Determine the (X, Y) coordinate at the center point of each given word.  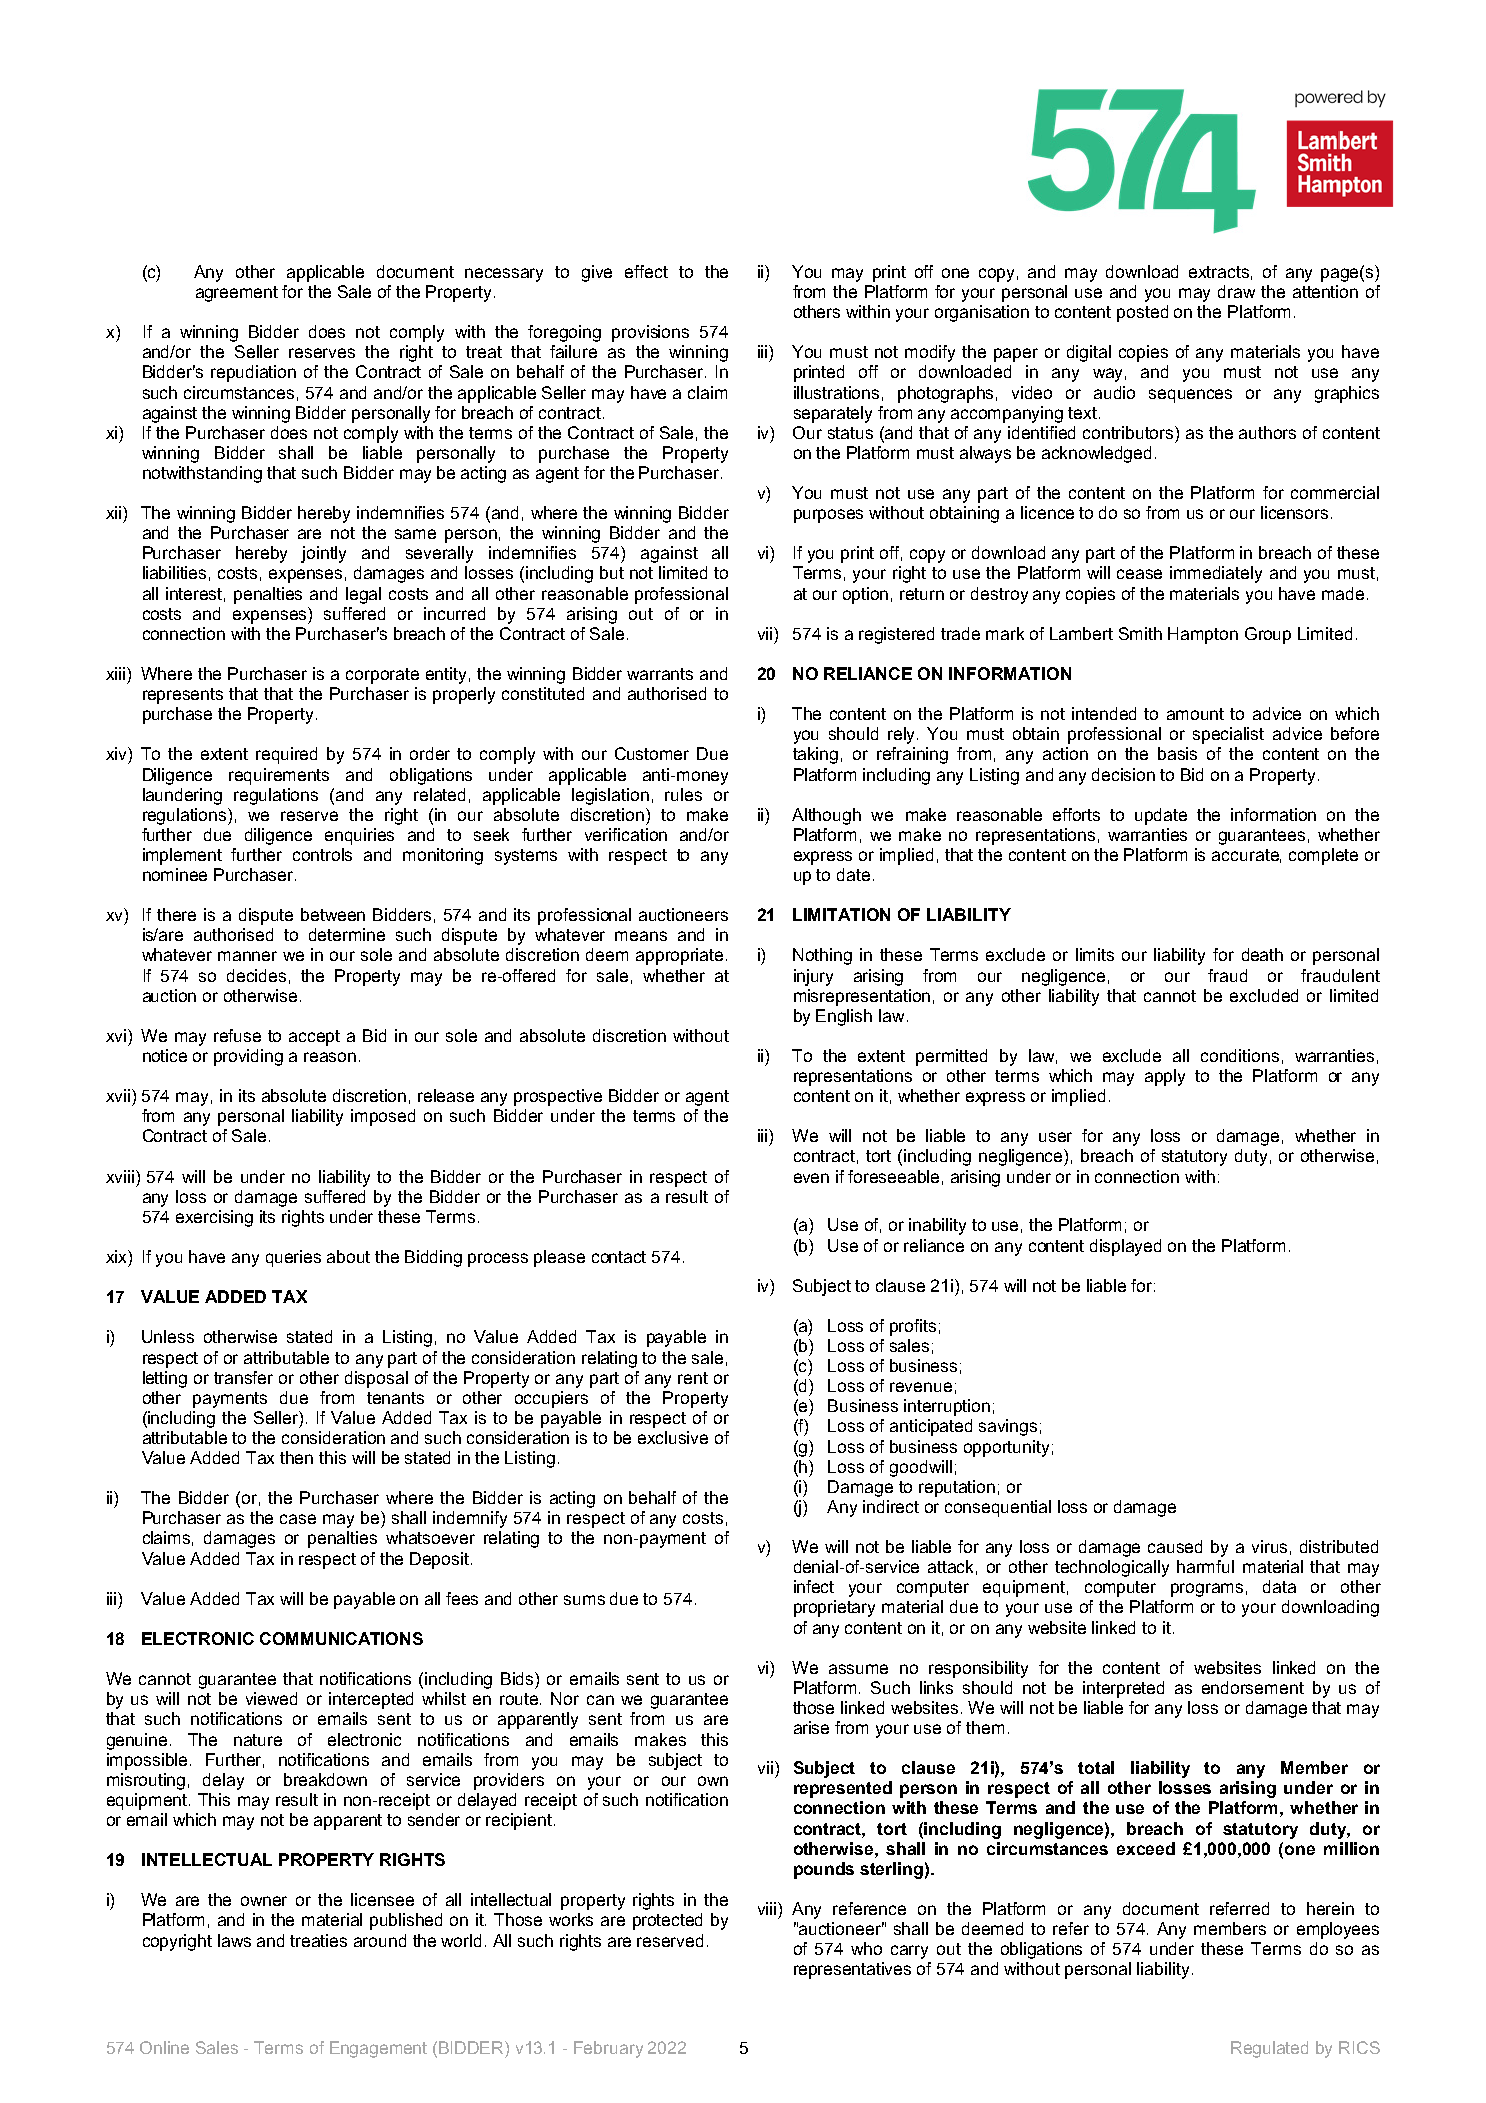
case (298, 1519)
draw (1236, 291)
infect (814, 1586)
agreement (237, 294)
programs (1207, 1590)
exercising (214, 1218)
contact (619, 1257)
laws (234, 1940)
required (286, 755)
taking (815, 755)
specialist (1228, 735)
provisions (650, 333)
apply (1165, 1077)
